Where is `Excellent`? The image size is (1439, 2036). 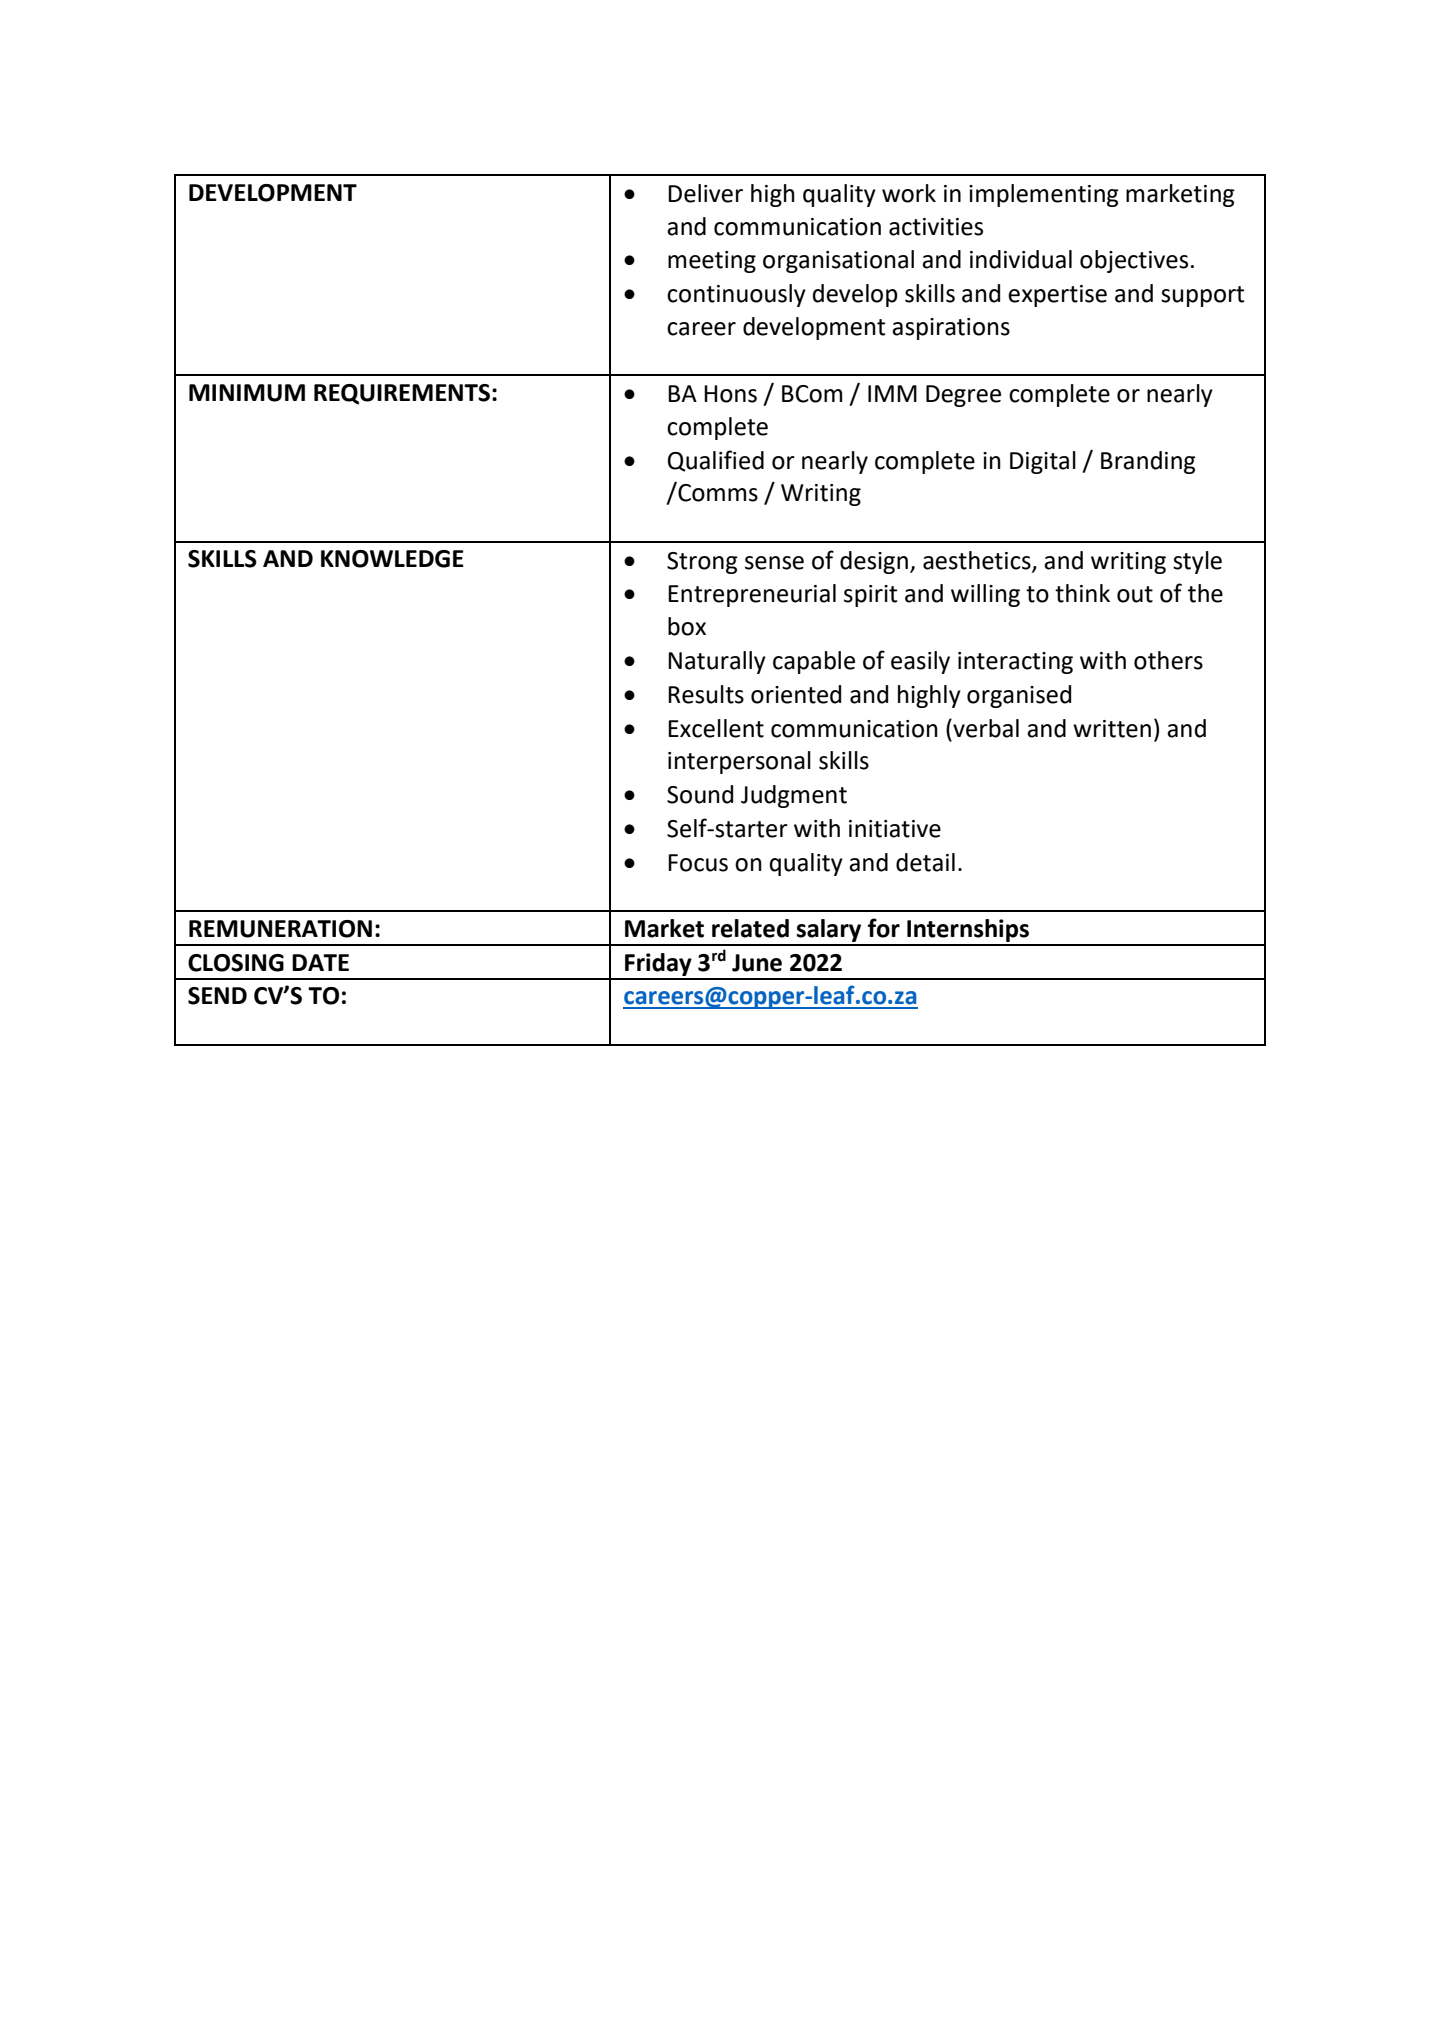
Excellent is located at coordinates (716, 728).
